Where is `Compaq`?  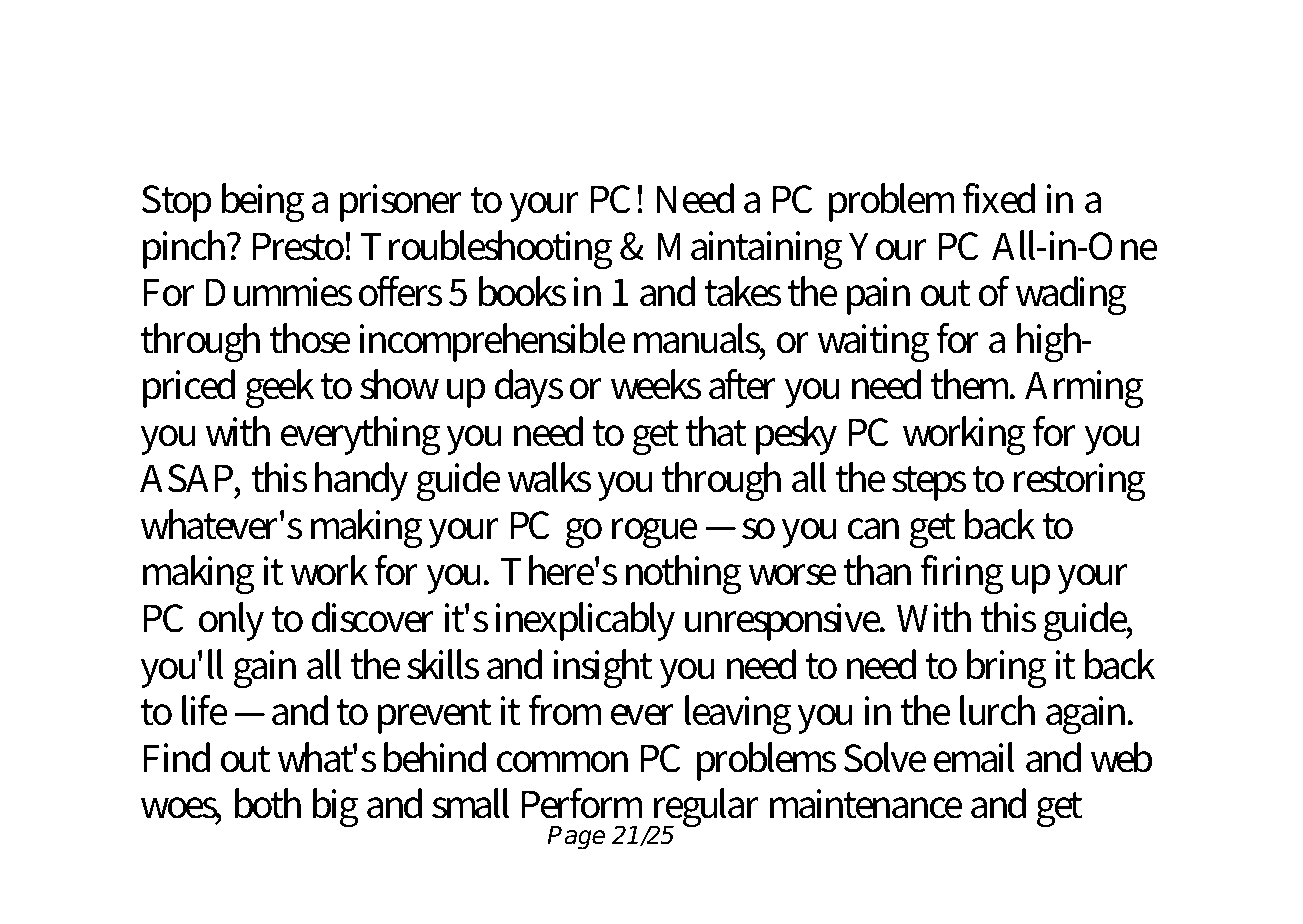
Compaq is located at coordinates (538, 80).
